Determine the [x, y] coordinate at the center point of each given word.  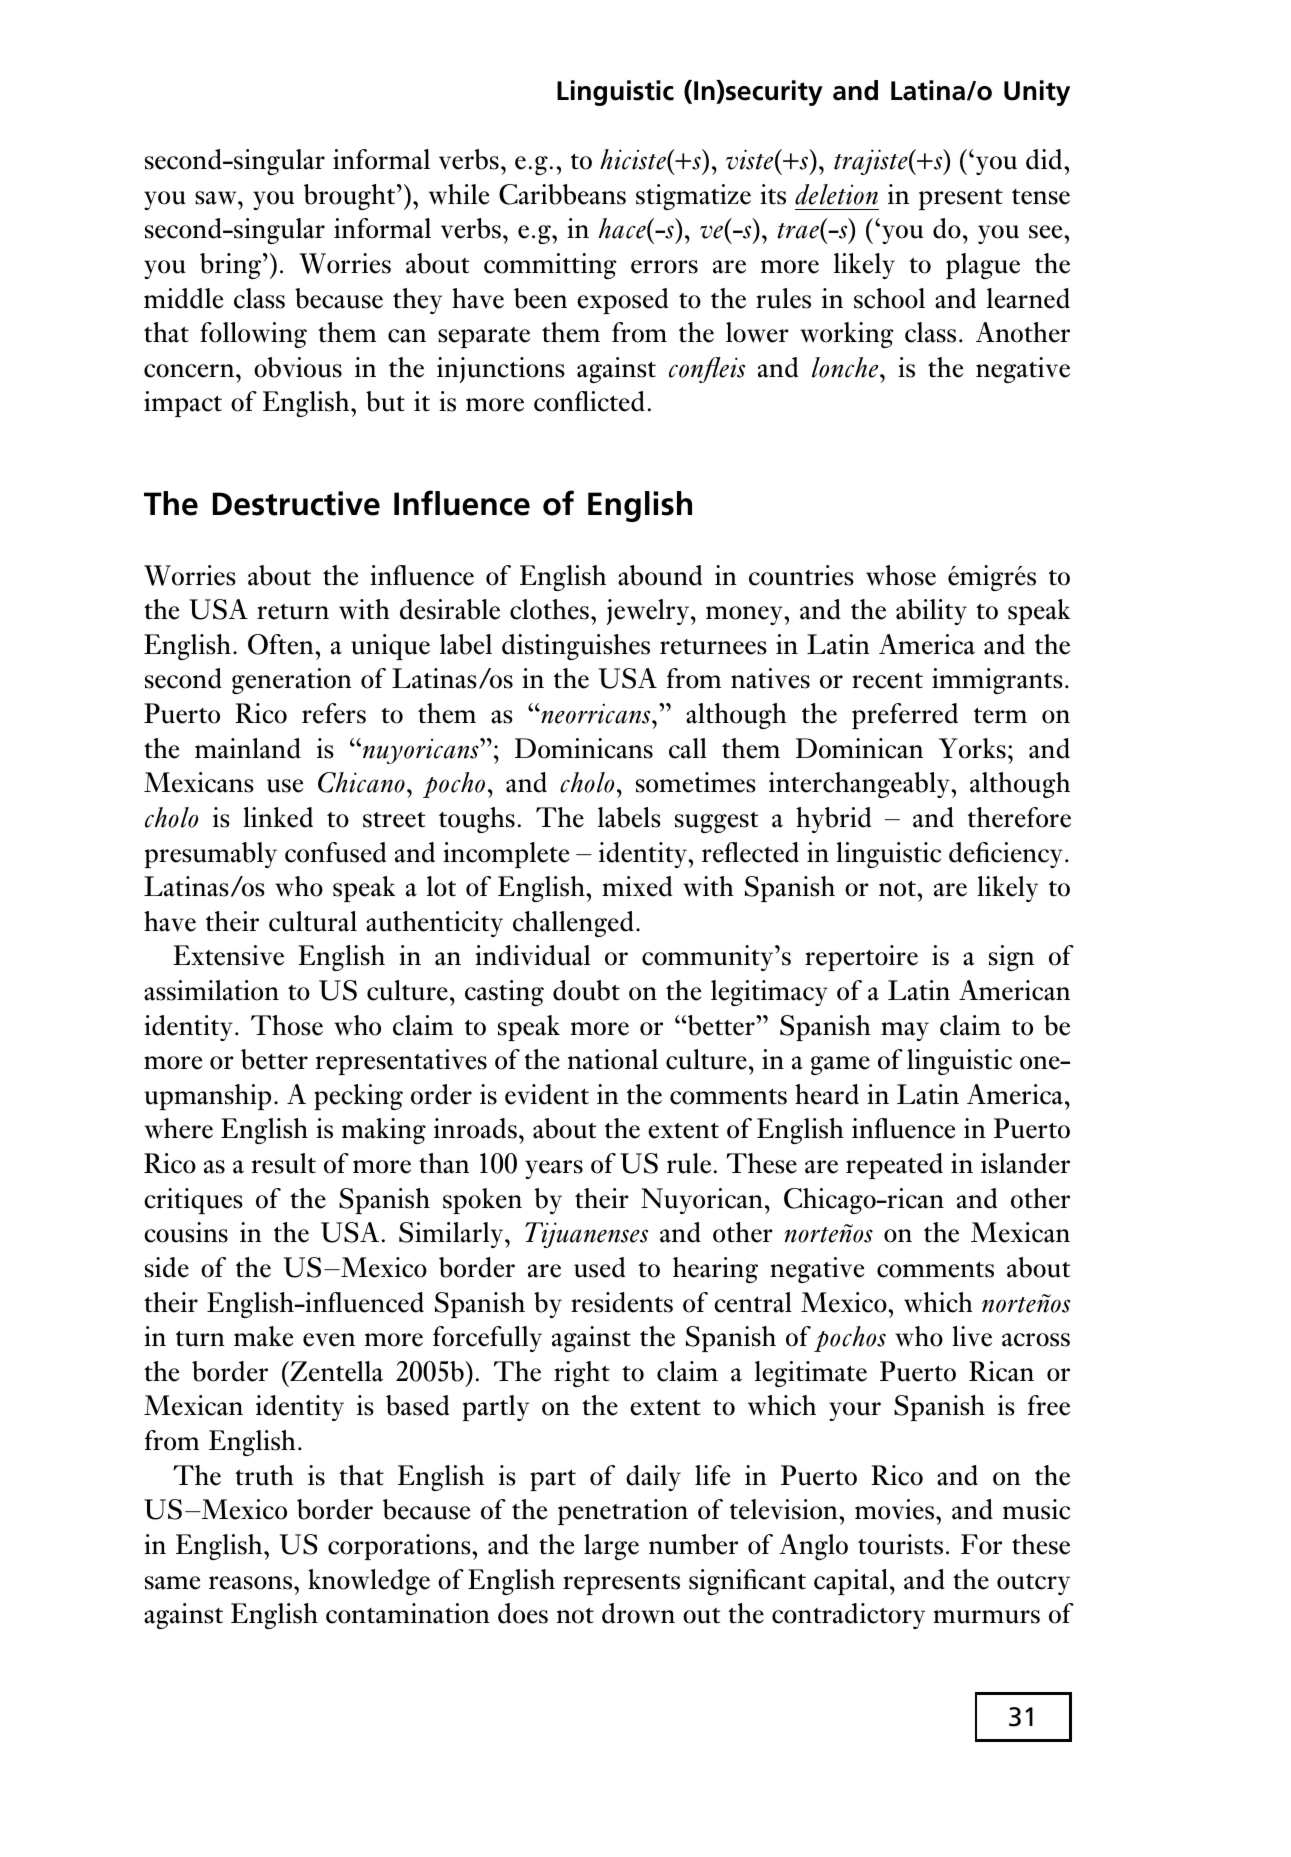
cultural [313, 921]
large [611, 1547]
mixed [637, 886]
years [554, 1169]
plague [983, 266]
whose [901, 575]
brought [349, 197]
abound [660, 575]
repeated [894, 1166]
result [284, 1163]
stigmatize [693, 197]
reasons [252, 1583]
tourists [900, 1544]
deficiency [1006, 855]
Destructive [296, 503]
